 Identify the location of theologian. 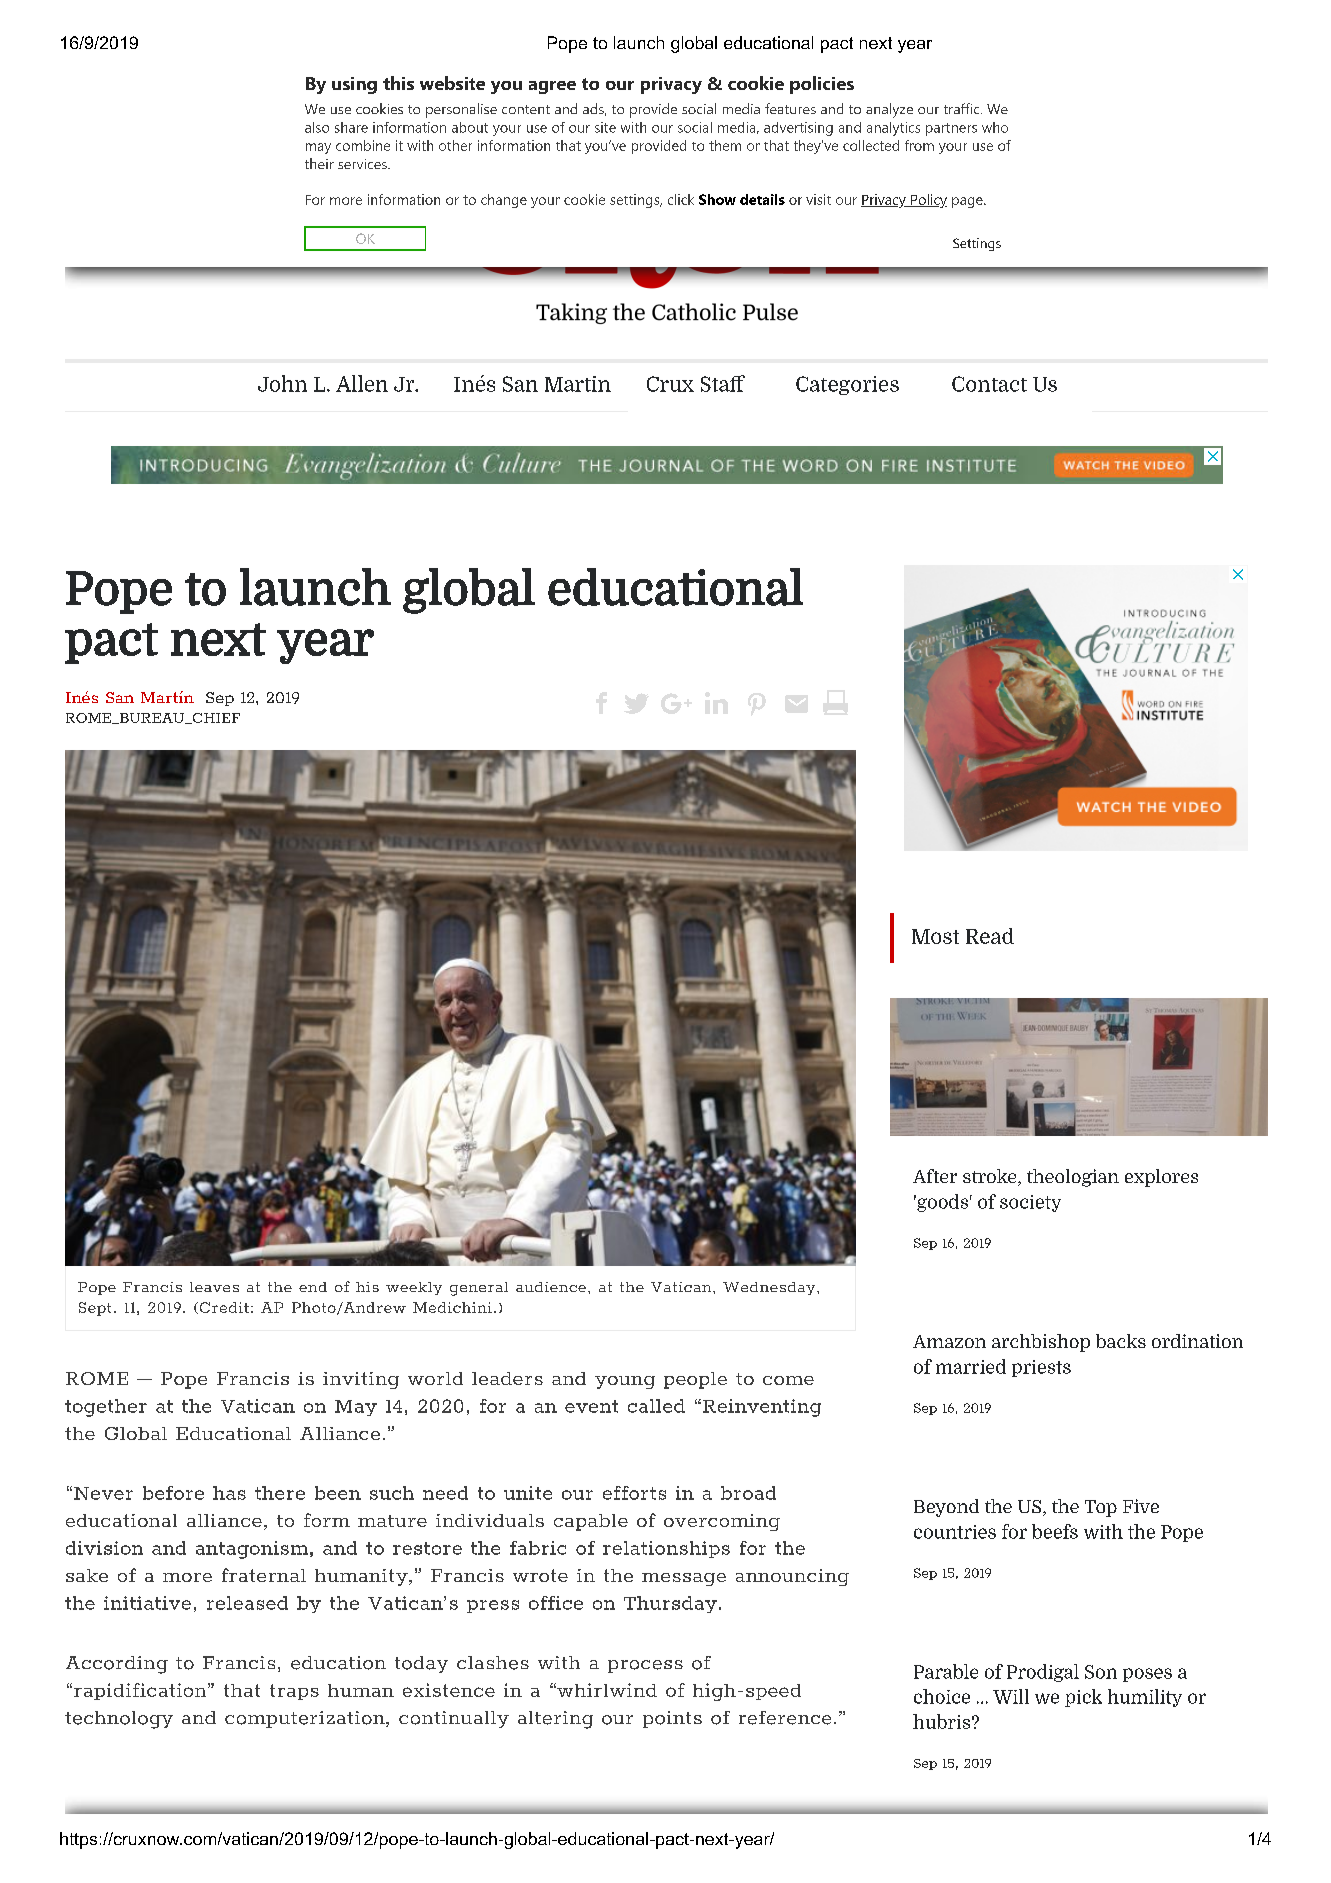
(1073, 1178).
